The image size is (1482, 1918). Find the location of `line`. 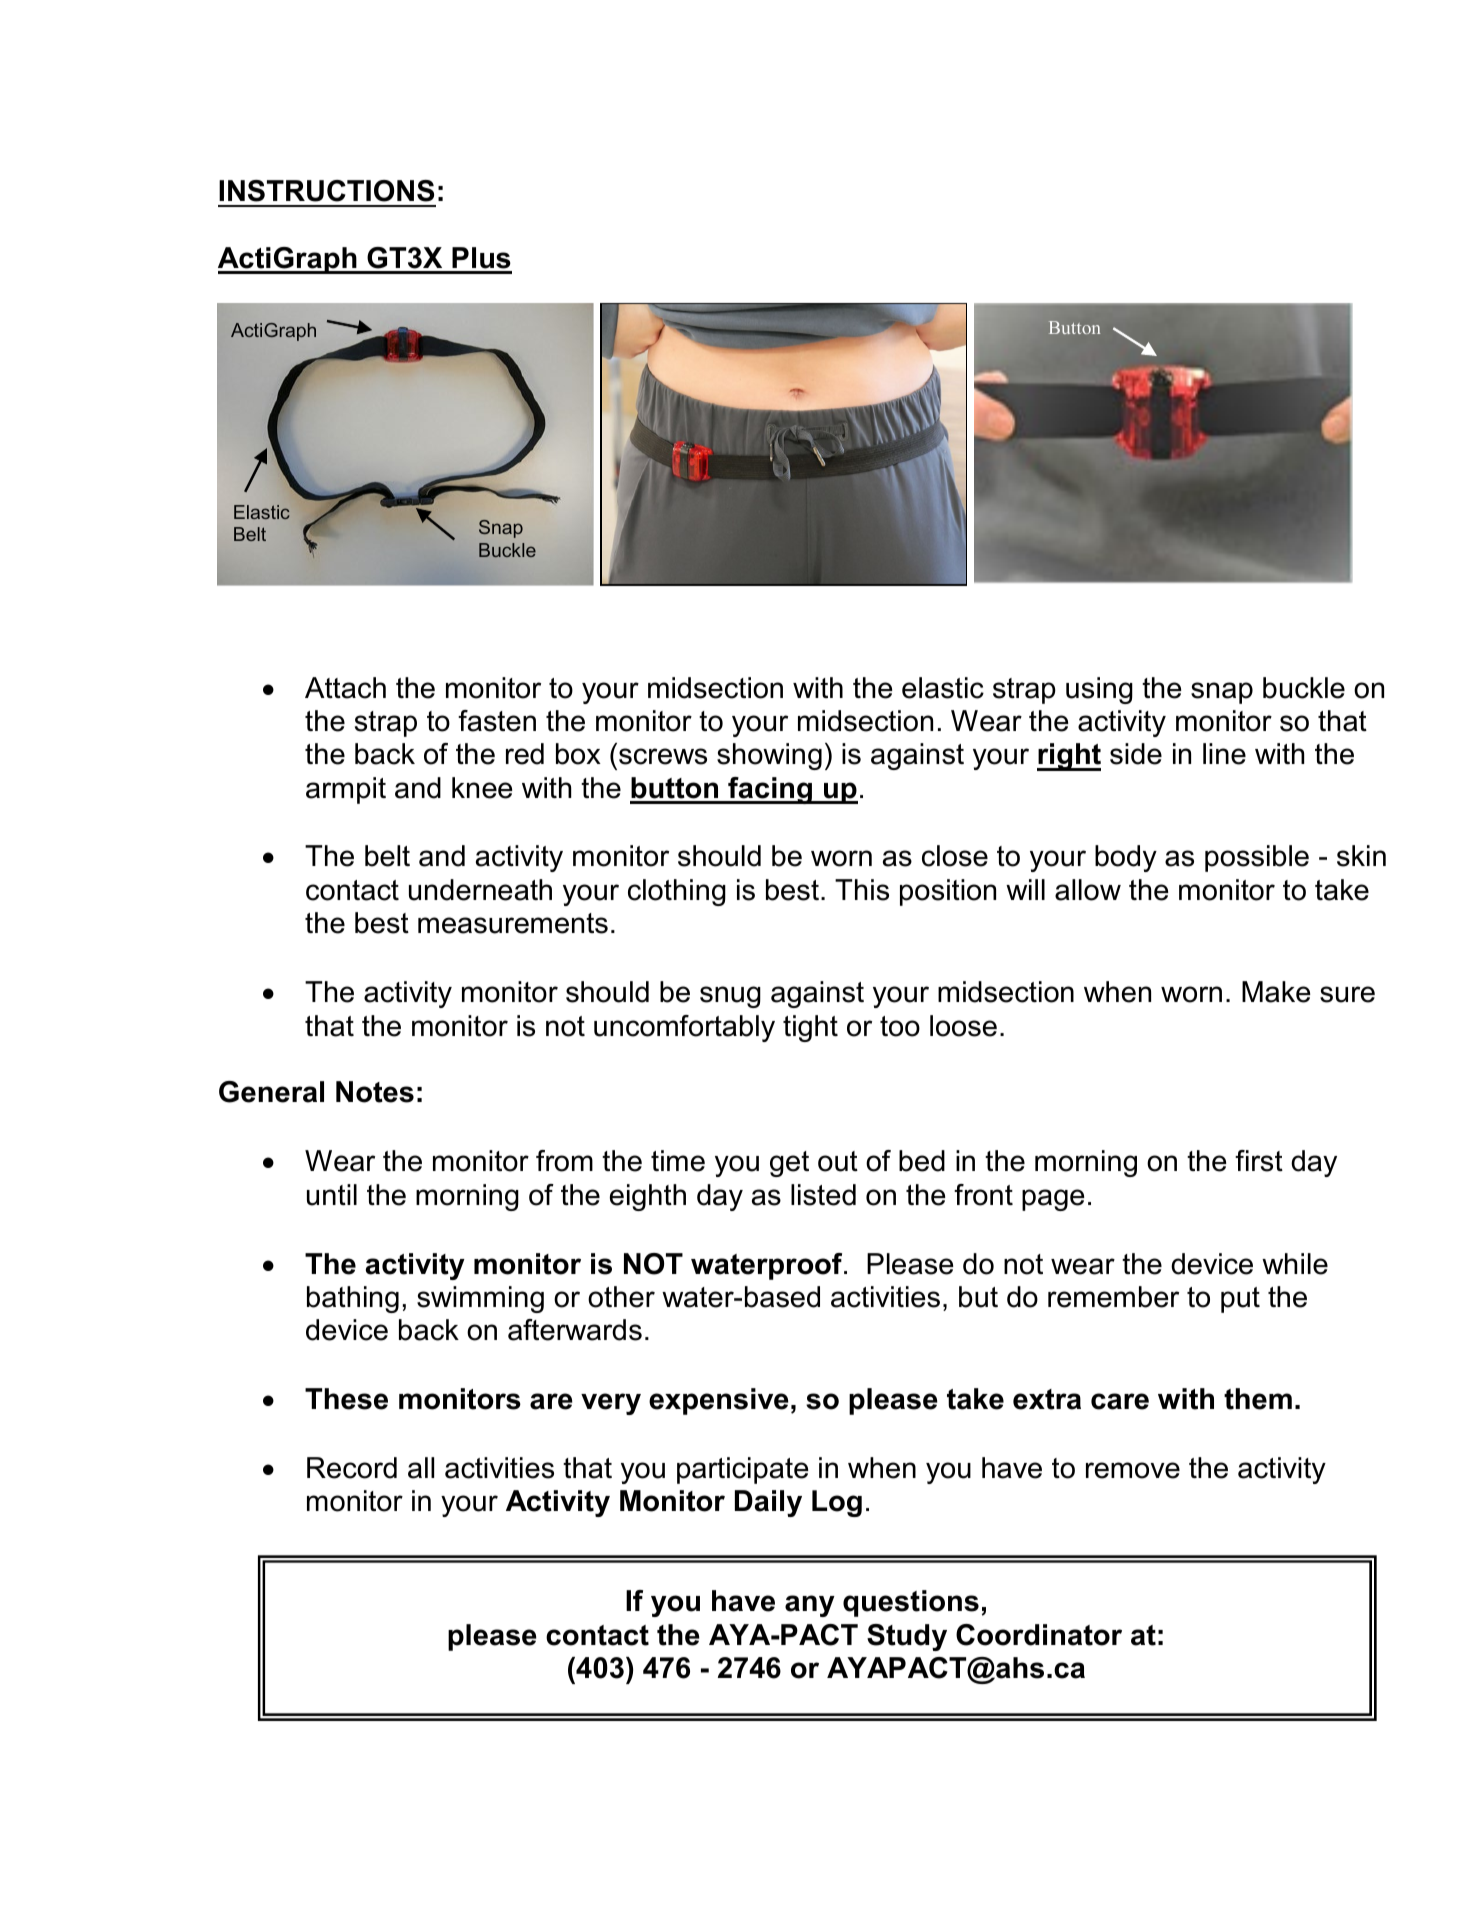

line is located at coordinates (1224, 754).
